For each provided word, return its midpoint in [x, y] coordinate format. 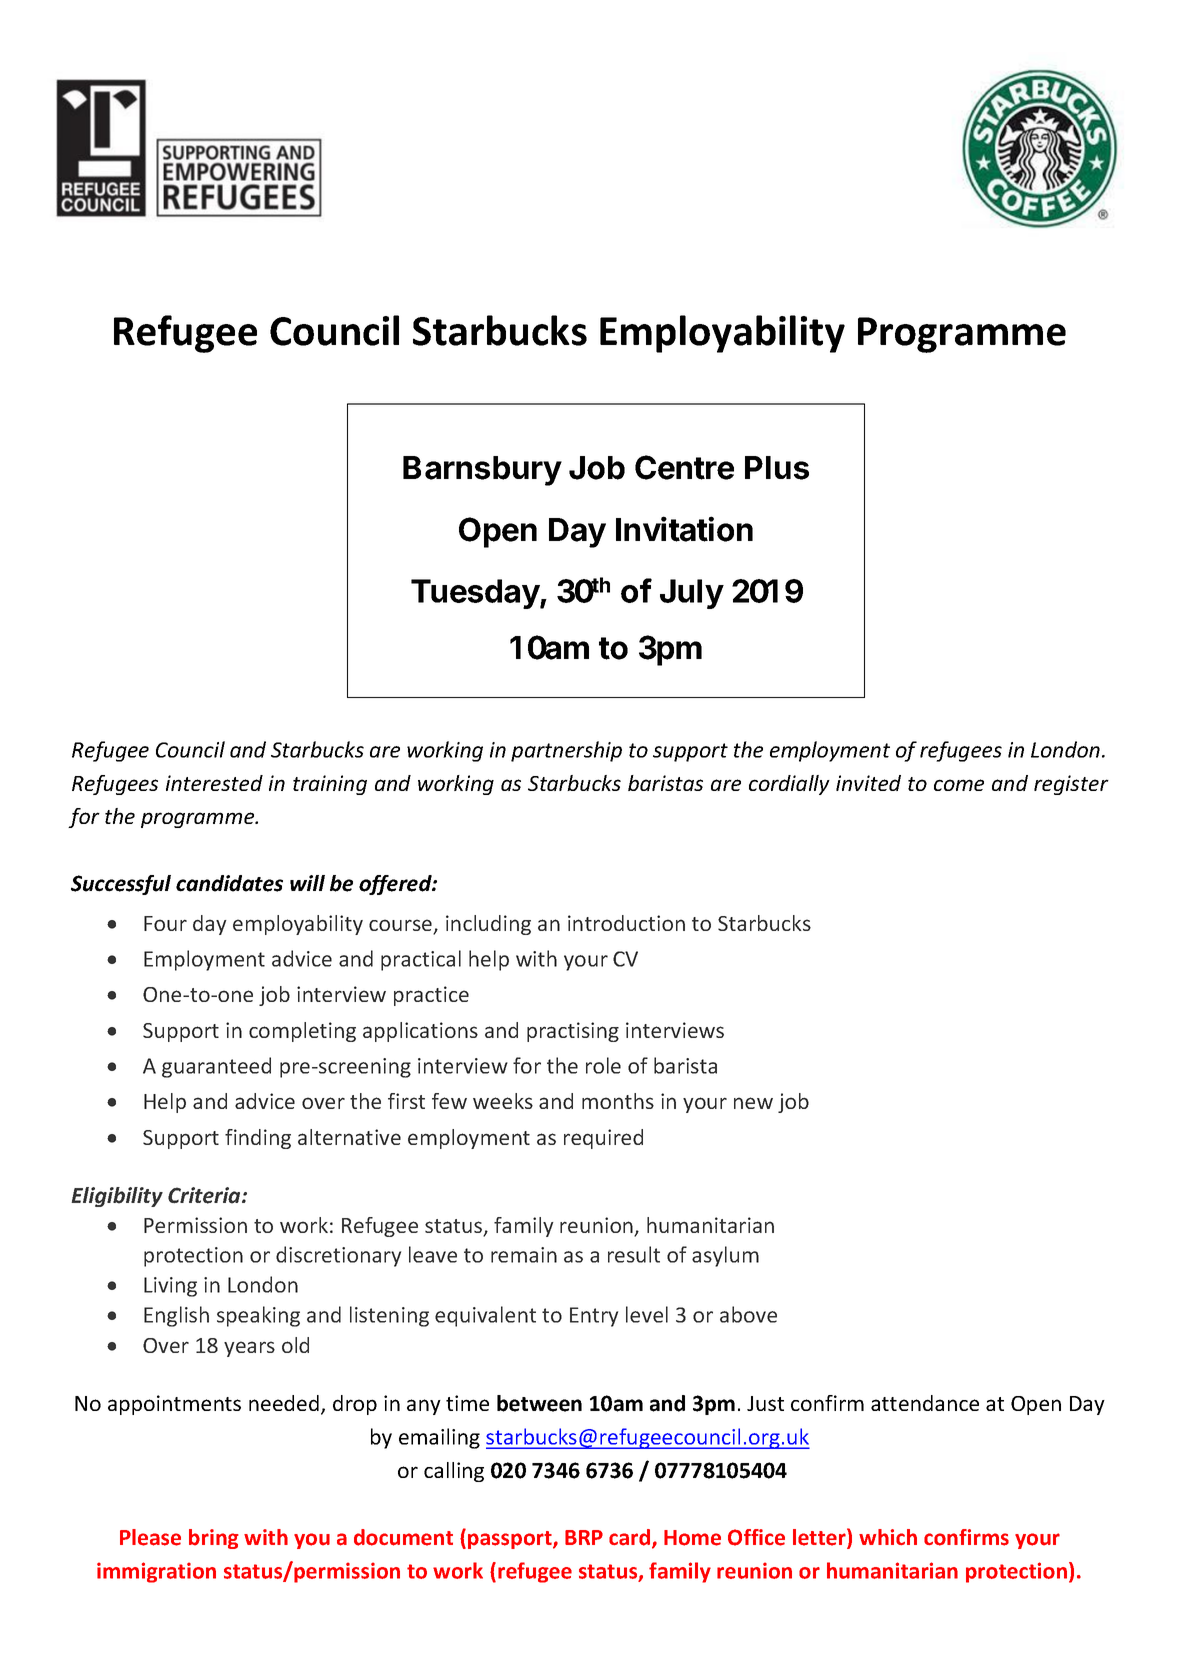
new [753, 1103]
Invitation [684, 529]
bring [214, 1539]
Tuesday [476, 594]
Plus [777, 468]
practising [573, 1032]
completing [302, 1032]
